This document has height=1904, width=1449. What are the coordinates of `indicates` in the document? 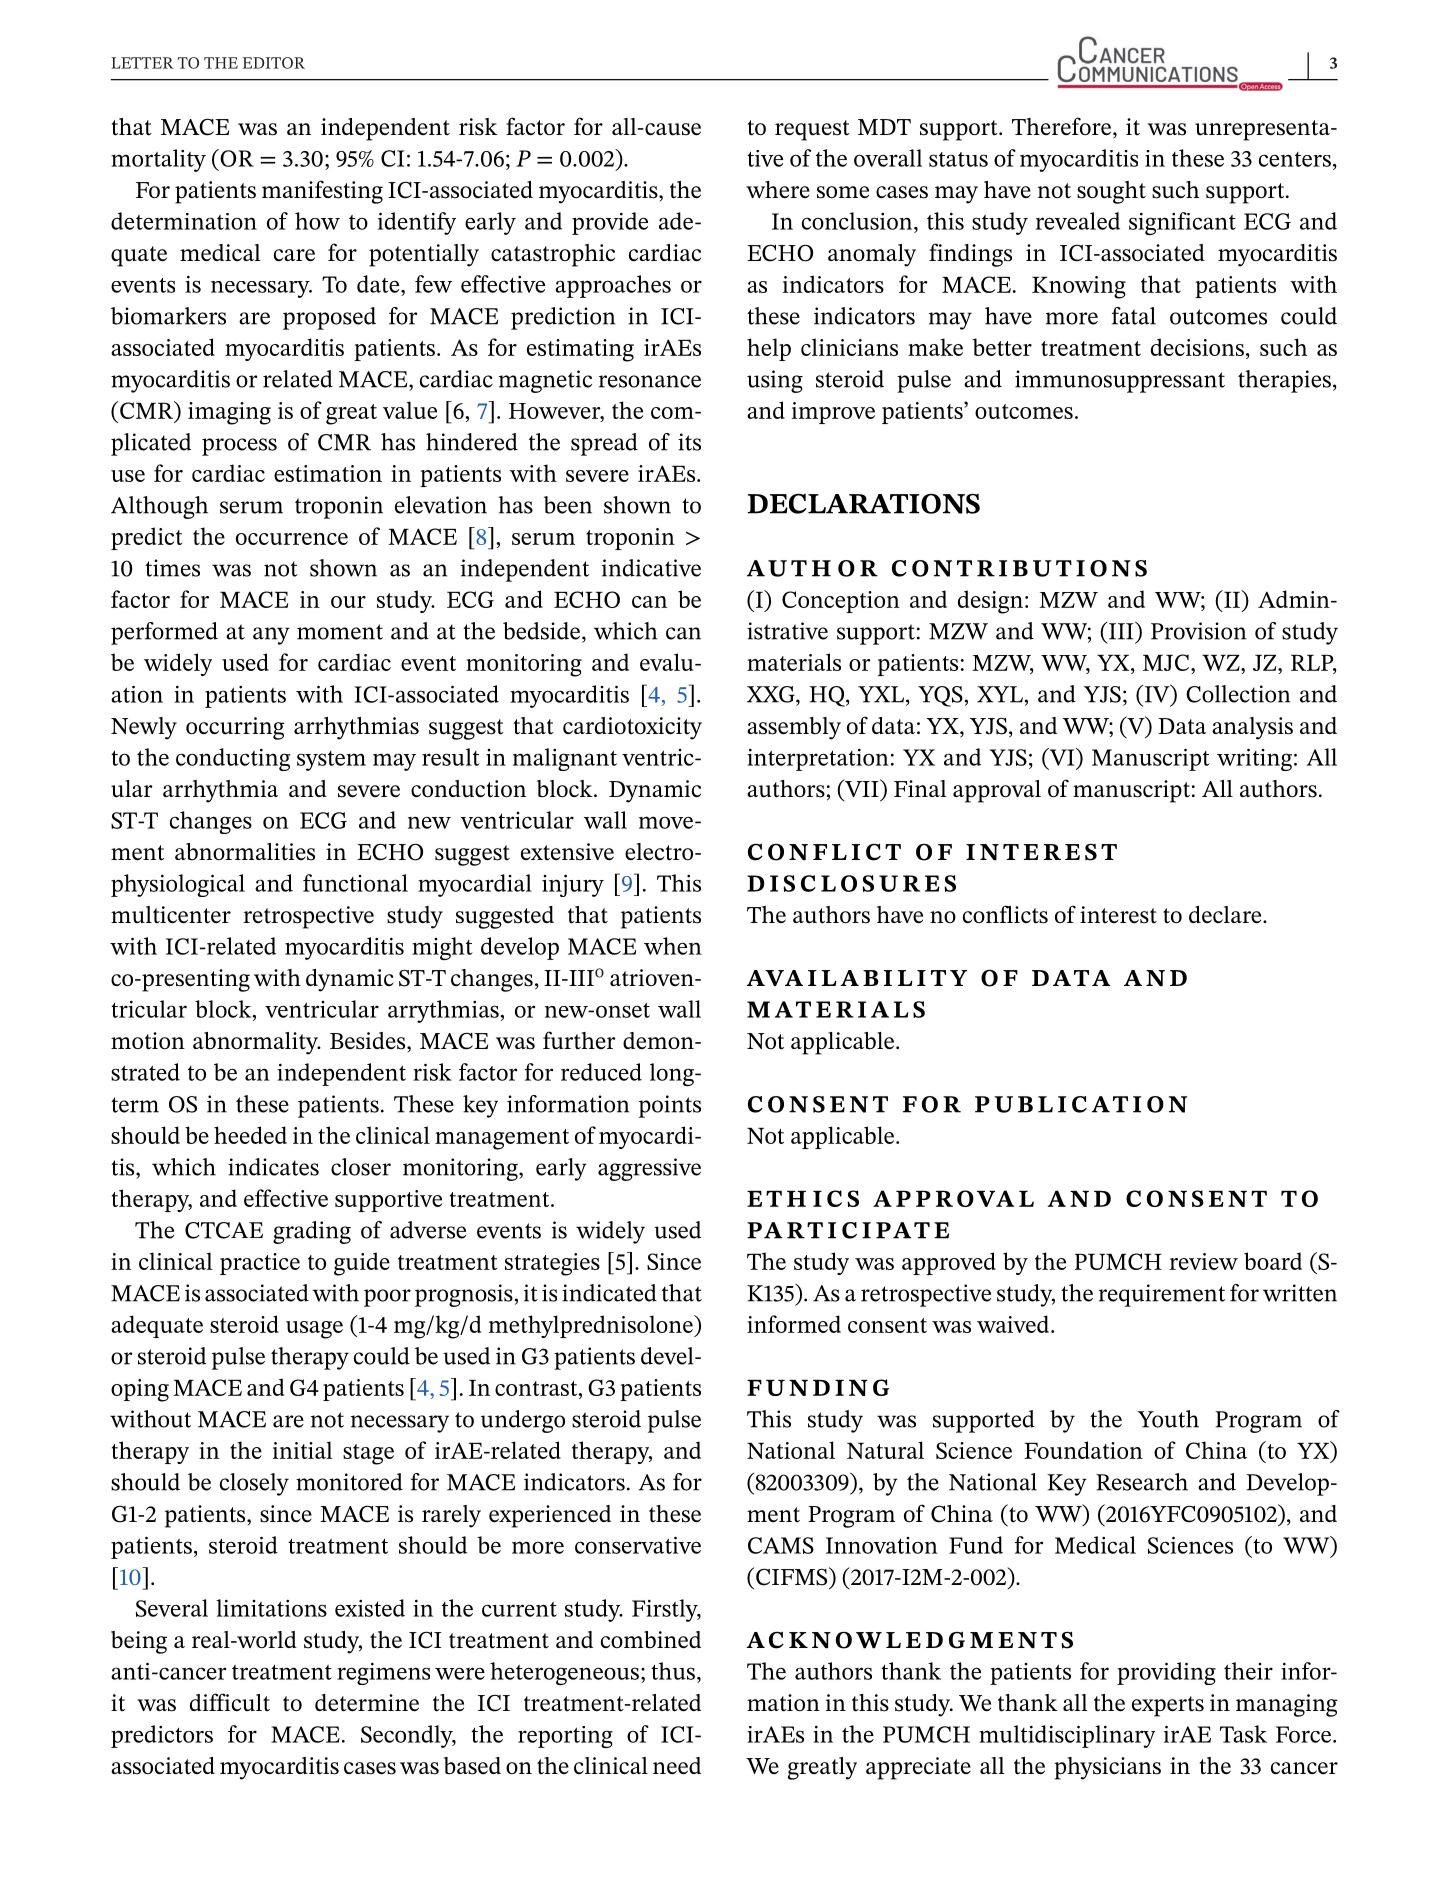 It's located at (273, 1167).
